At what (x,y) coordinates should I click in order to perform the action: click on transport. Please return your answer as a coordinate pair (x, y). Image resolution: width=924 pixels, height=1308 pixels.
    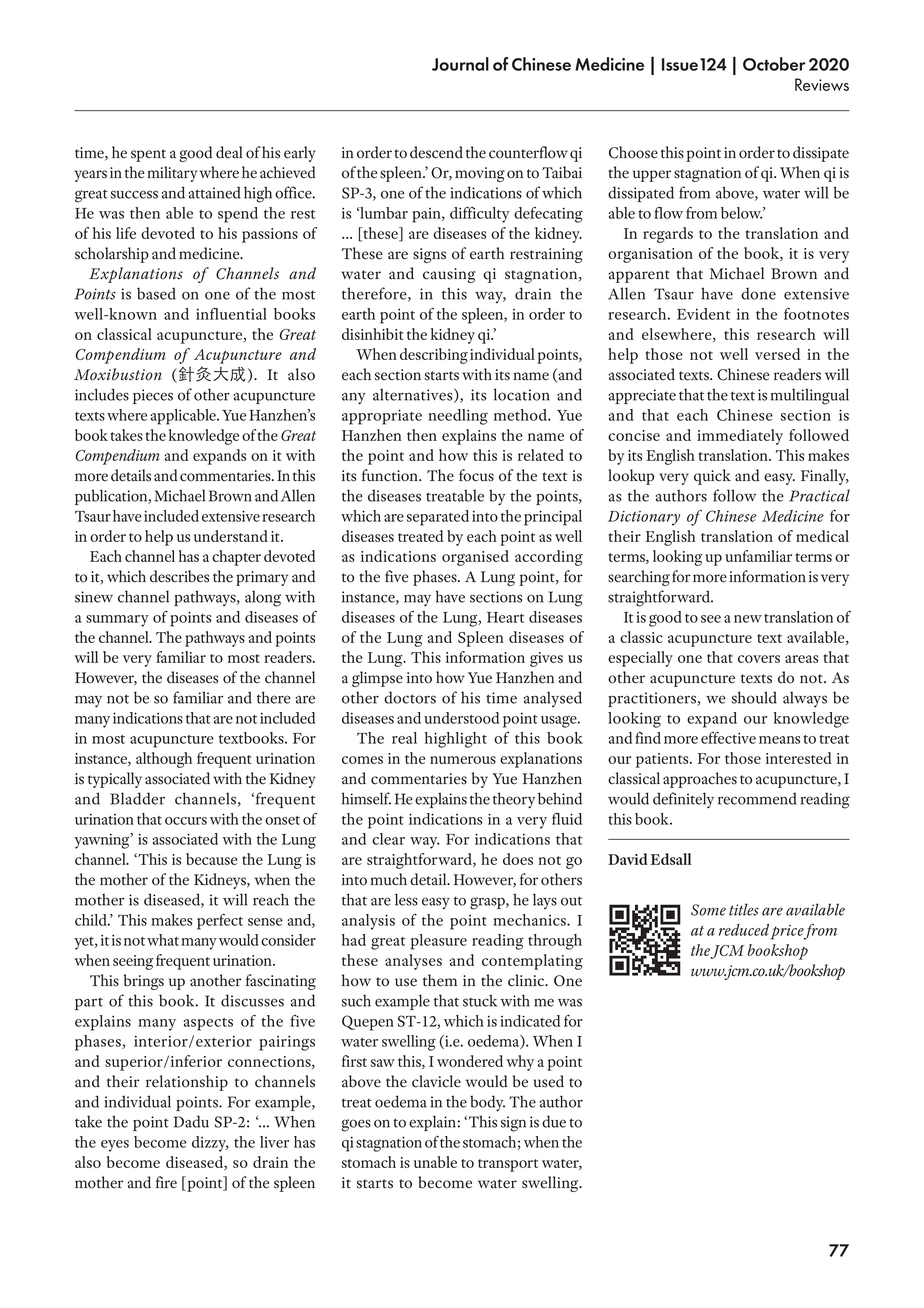
    Looking at the image, I should click on (508, 1165).
